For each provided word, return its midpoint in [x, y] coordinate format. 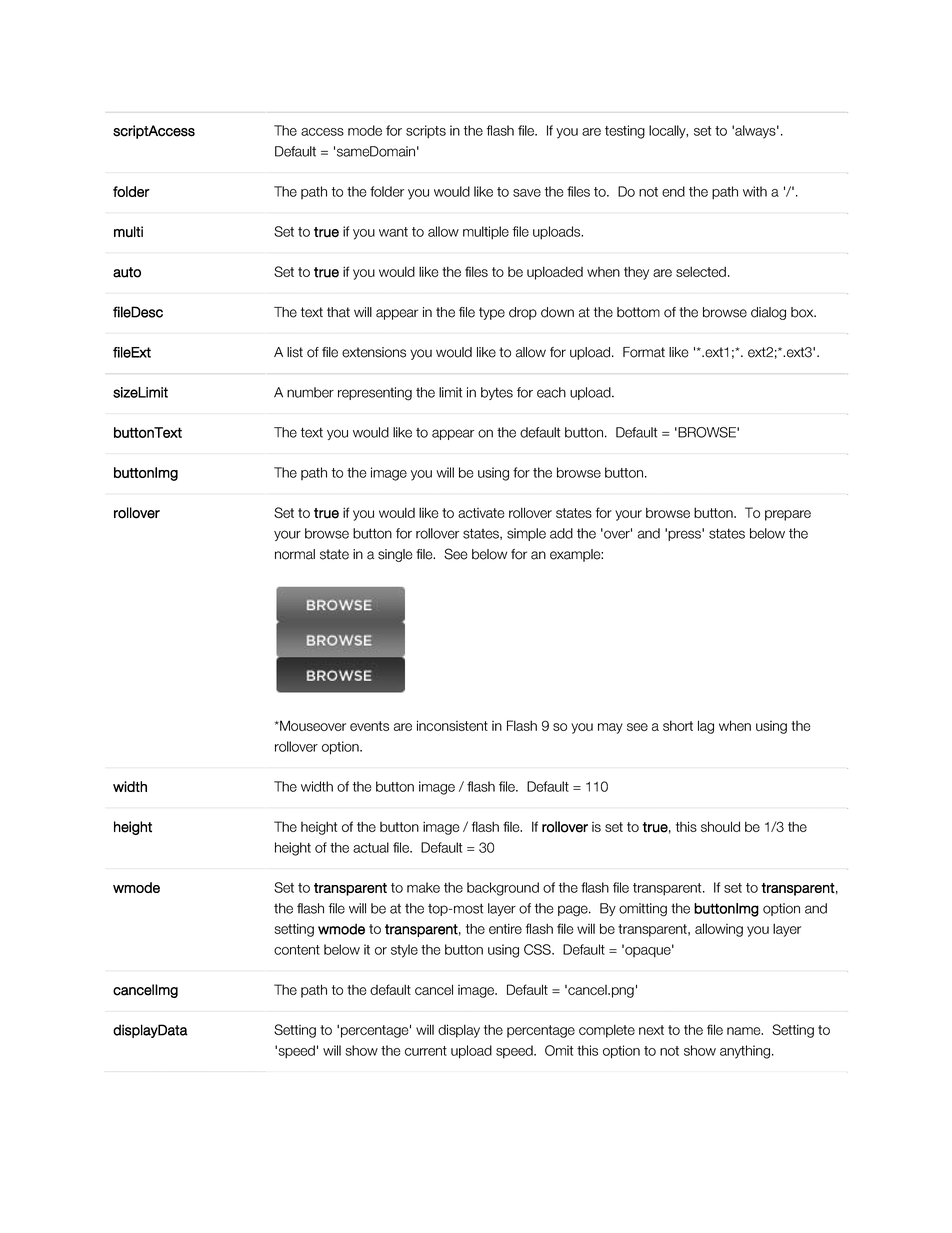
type [492, 313]
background [503, 889]
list [295, 352]
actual [371, 847]
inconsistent [452, 725]
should [720, 826]
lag [706, 727]
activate [481, 513]
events [369, 726]
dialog [768, 313]
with [755, 191]
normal [295, 554]
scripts [426, 132]
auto [127, 272]
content [297, 950]
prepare [788, 515]
